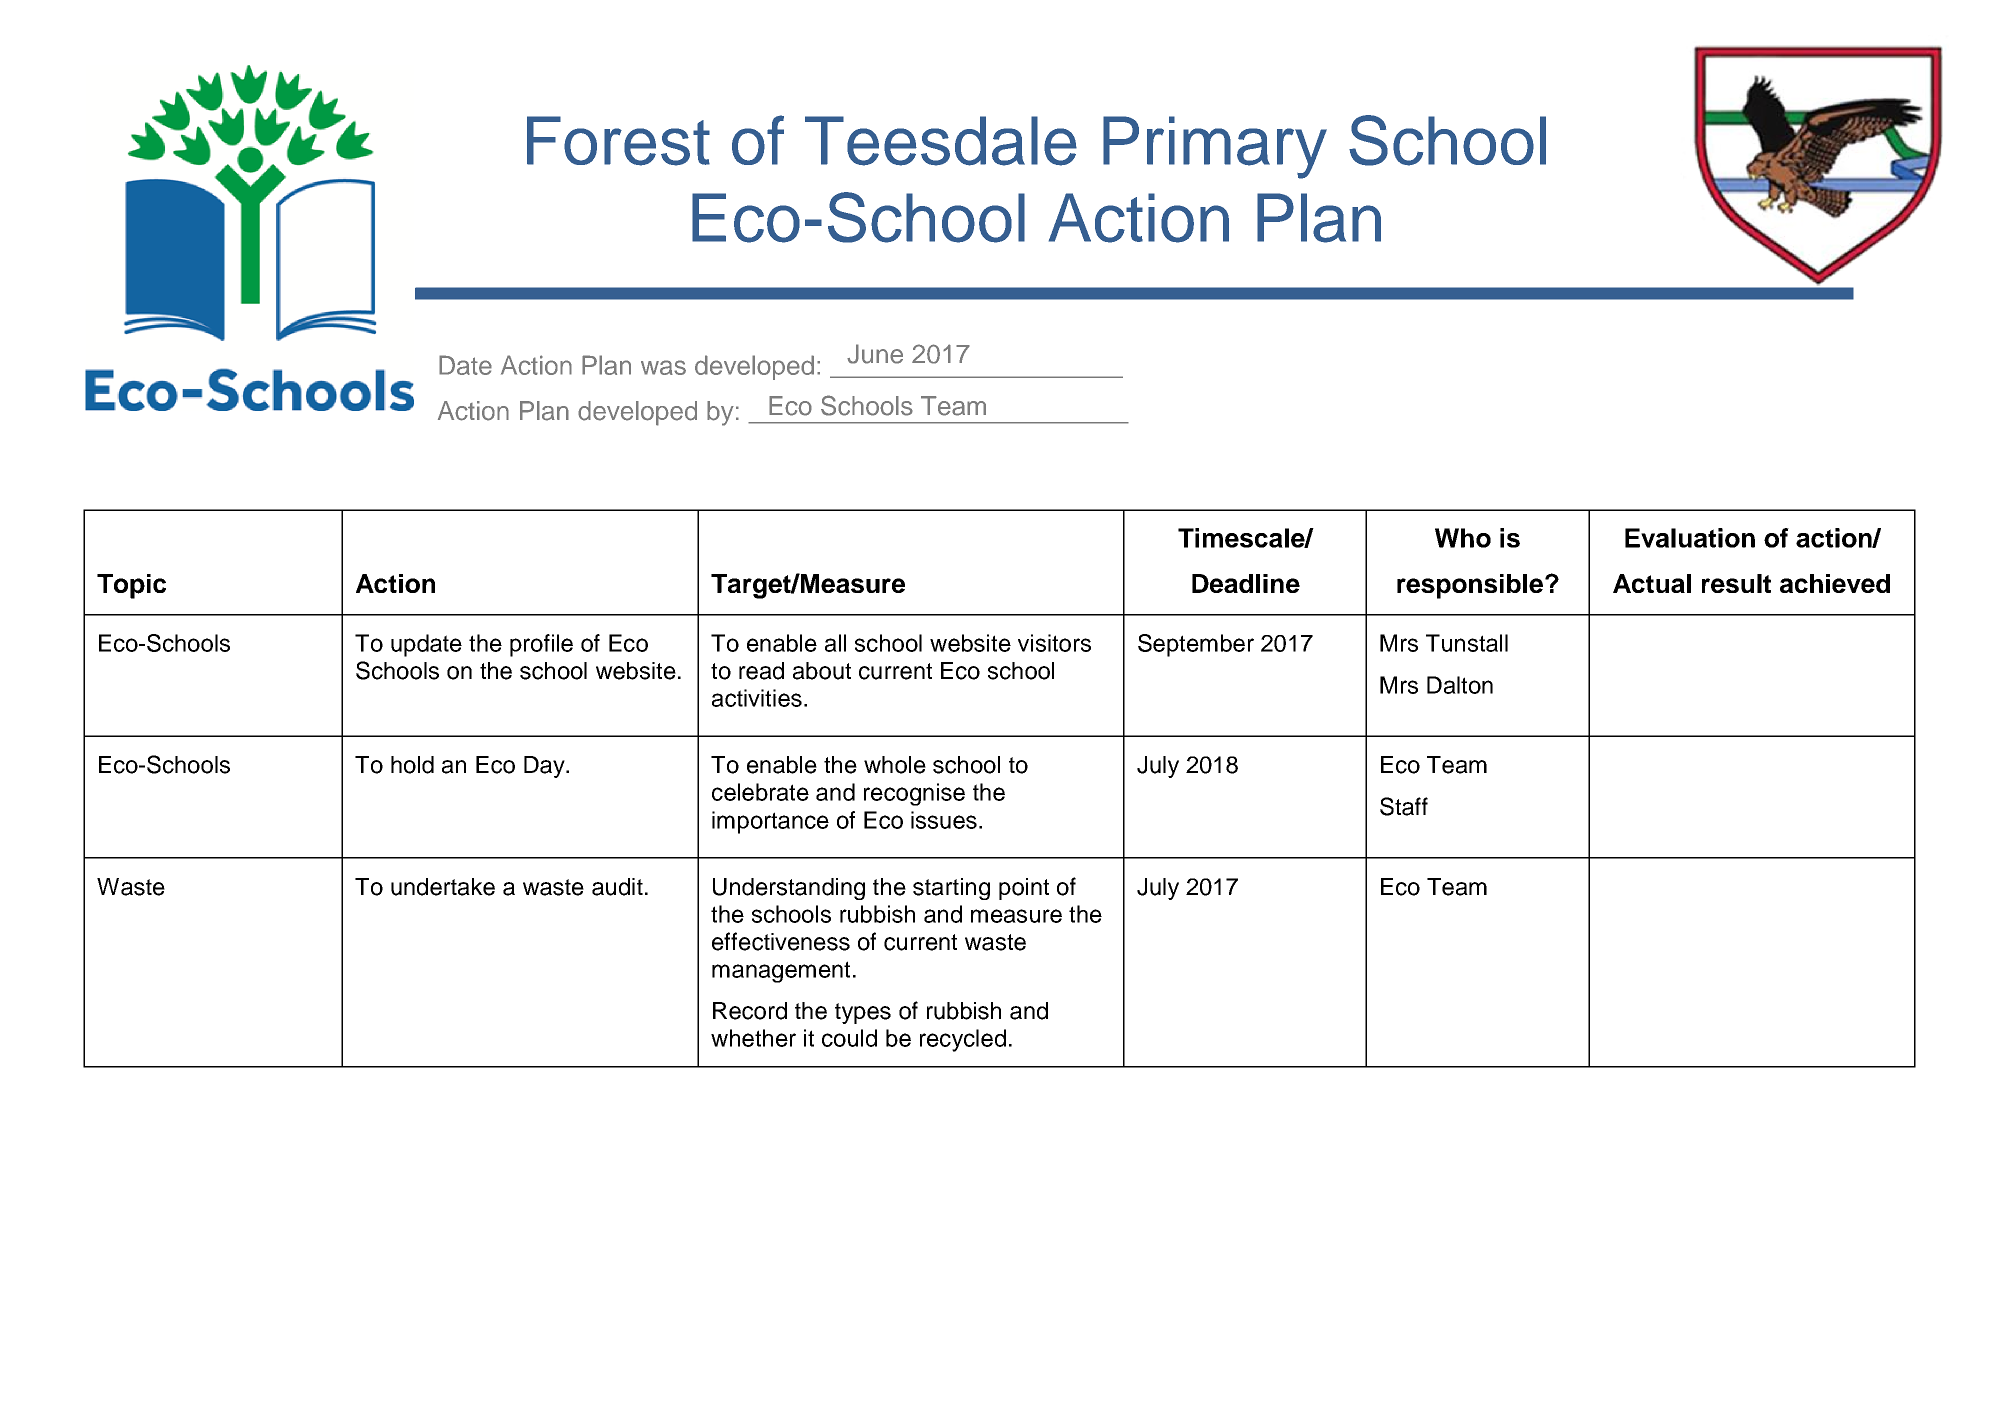 Image resolution: width=2011 pixels, height=1422 pixels. I want to click on Primary, so click(1215, 147).
